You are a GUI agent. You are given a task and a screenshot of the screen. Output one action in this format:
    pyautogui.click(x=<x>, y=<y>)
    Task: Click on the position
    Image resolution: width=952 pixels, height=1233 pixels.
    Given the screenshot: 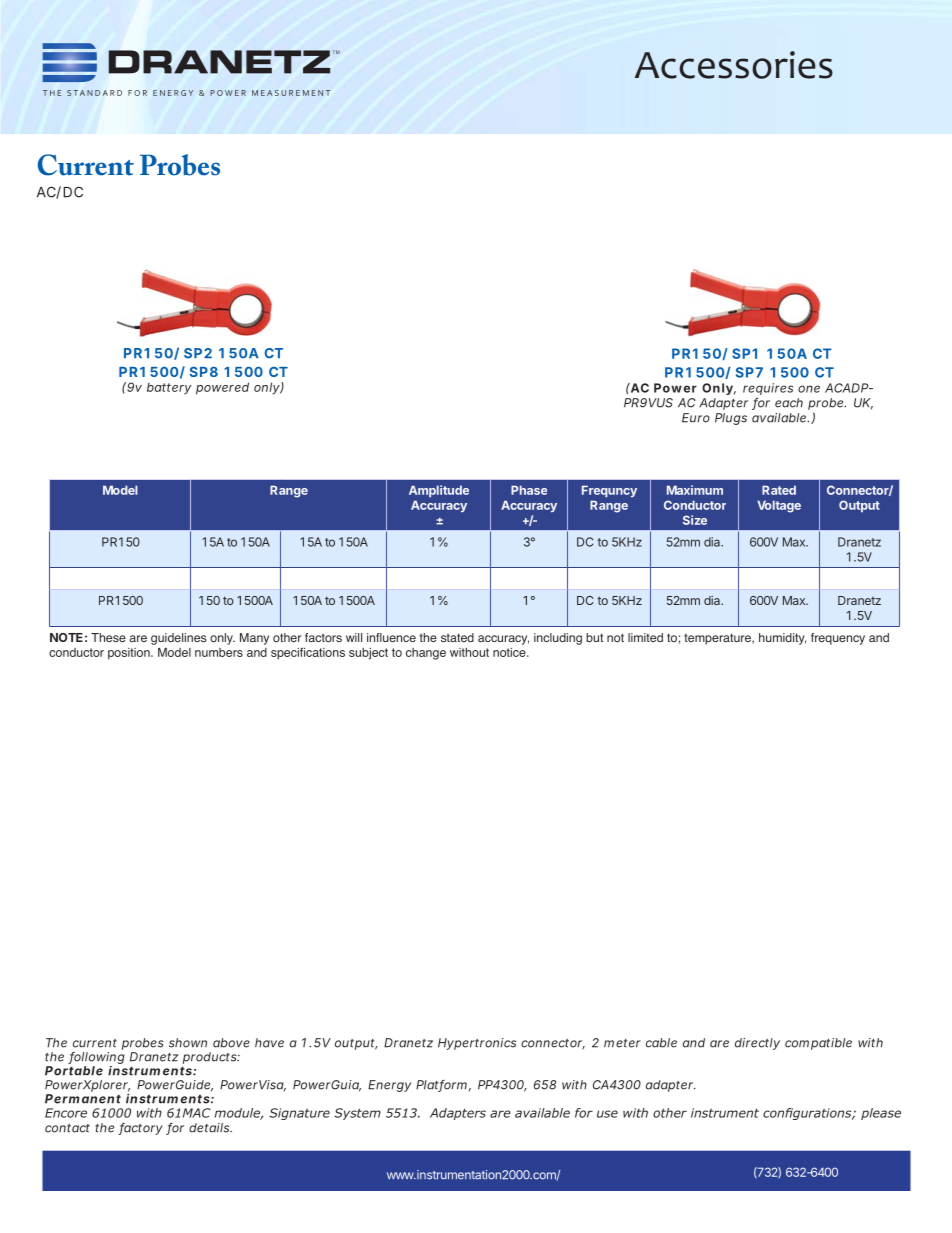 What is the action you would take?
    pyautogui.click(x=130, y=654)
